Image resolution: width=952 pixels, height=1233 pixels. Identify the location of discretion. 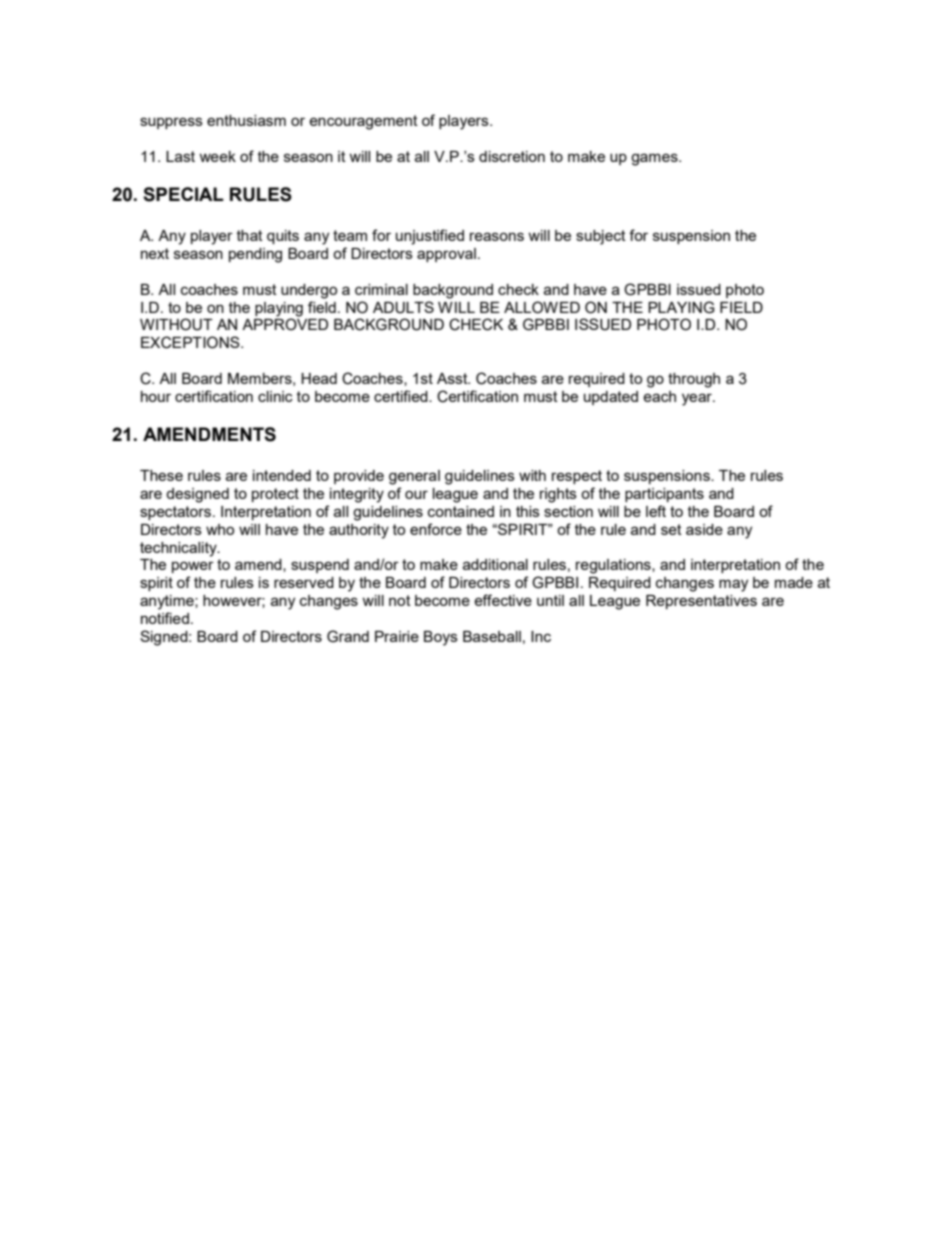
(512, 156).
